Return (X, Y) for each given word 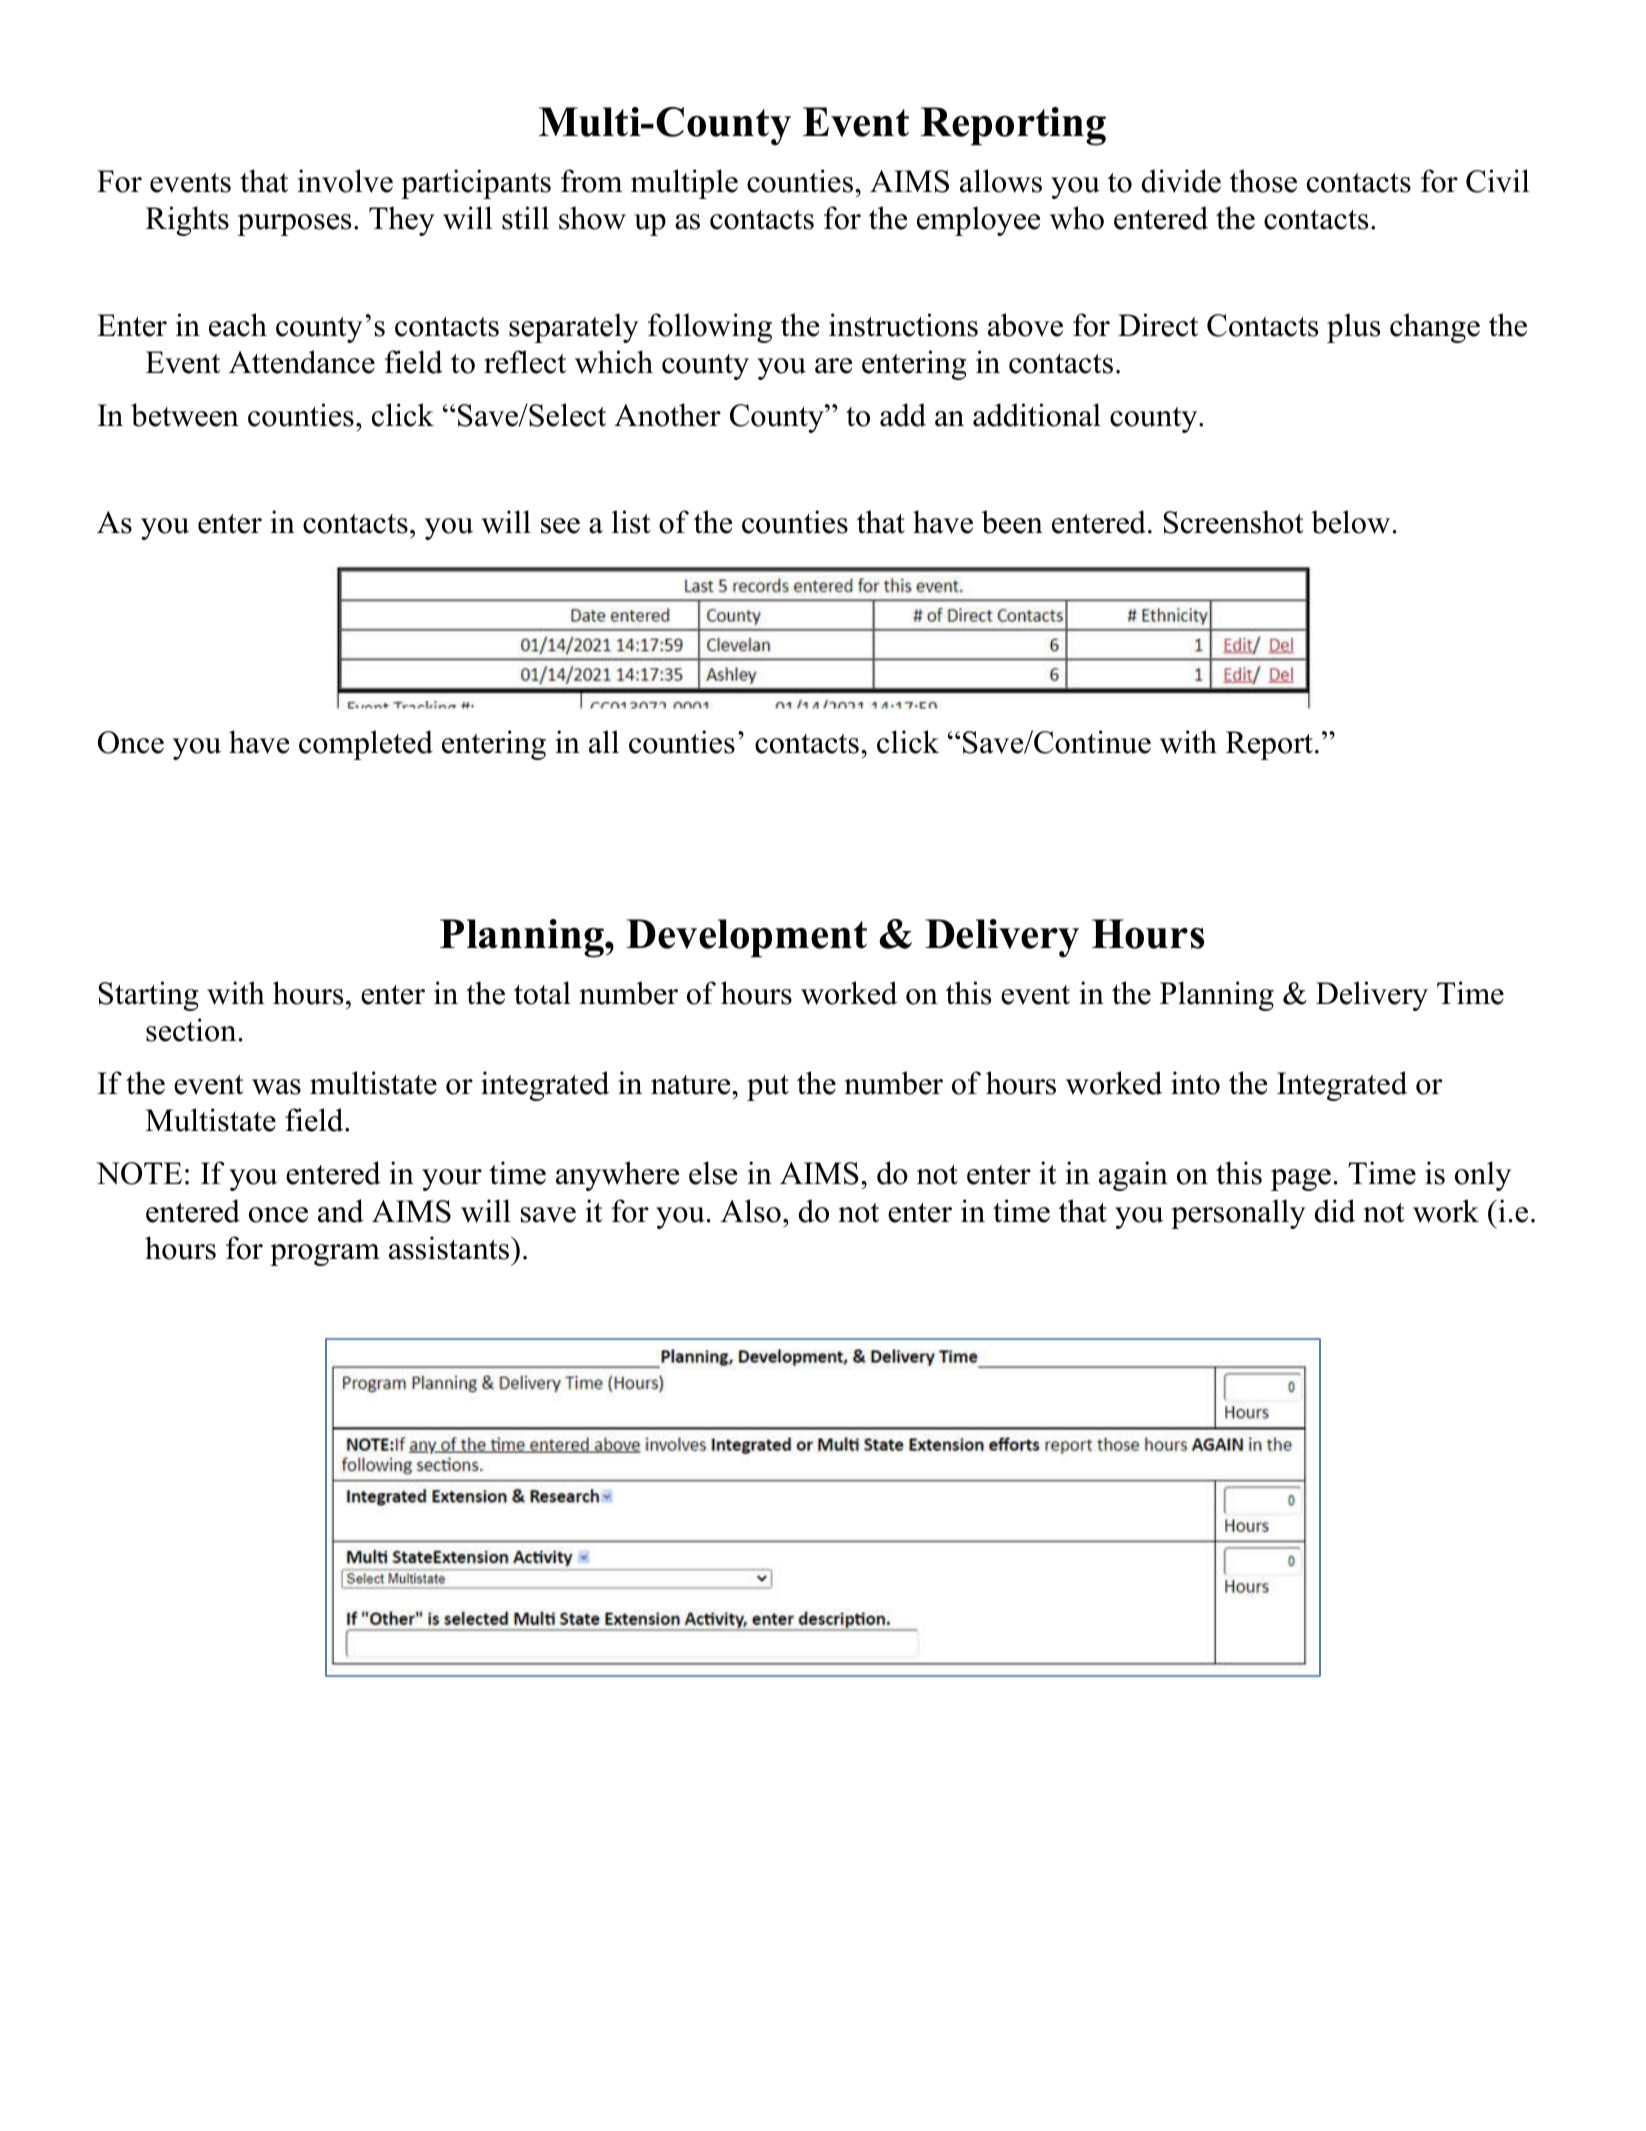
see (560, 526)
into (1195, 1083)
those (1263, 181)
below (1350, 522)
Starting (148, 996)
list (631, 522)
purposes (294, 225)
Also (751, 1211)
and (341, 1211)
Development (746, 938)
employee (978, 221)
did (1335, 1211)
